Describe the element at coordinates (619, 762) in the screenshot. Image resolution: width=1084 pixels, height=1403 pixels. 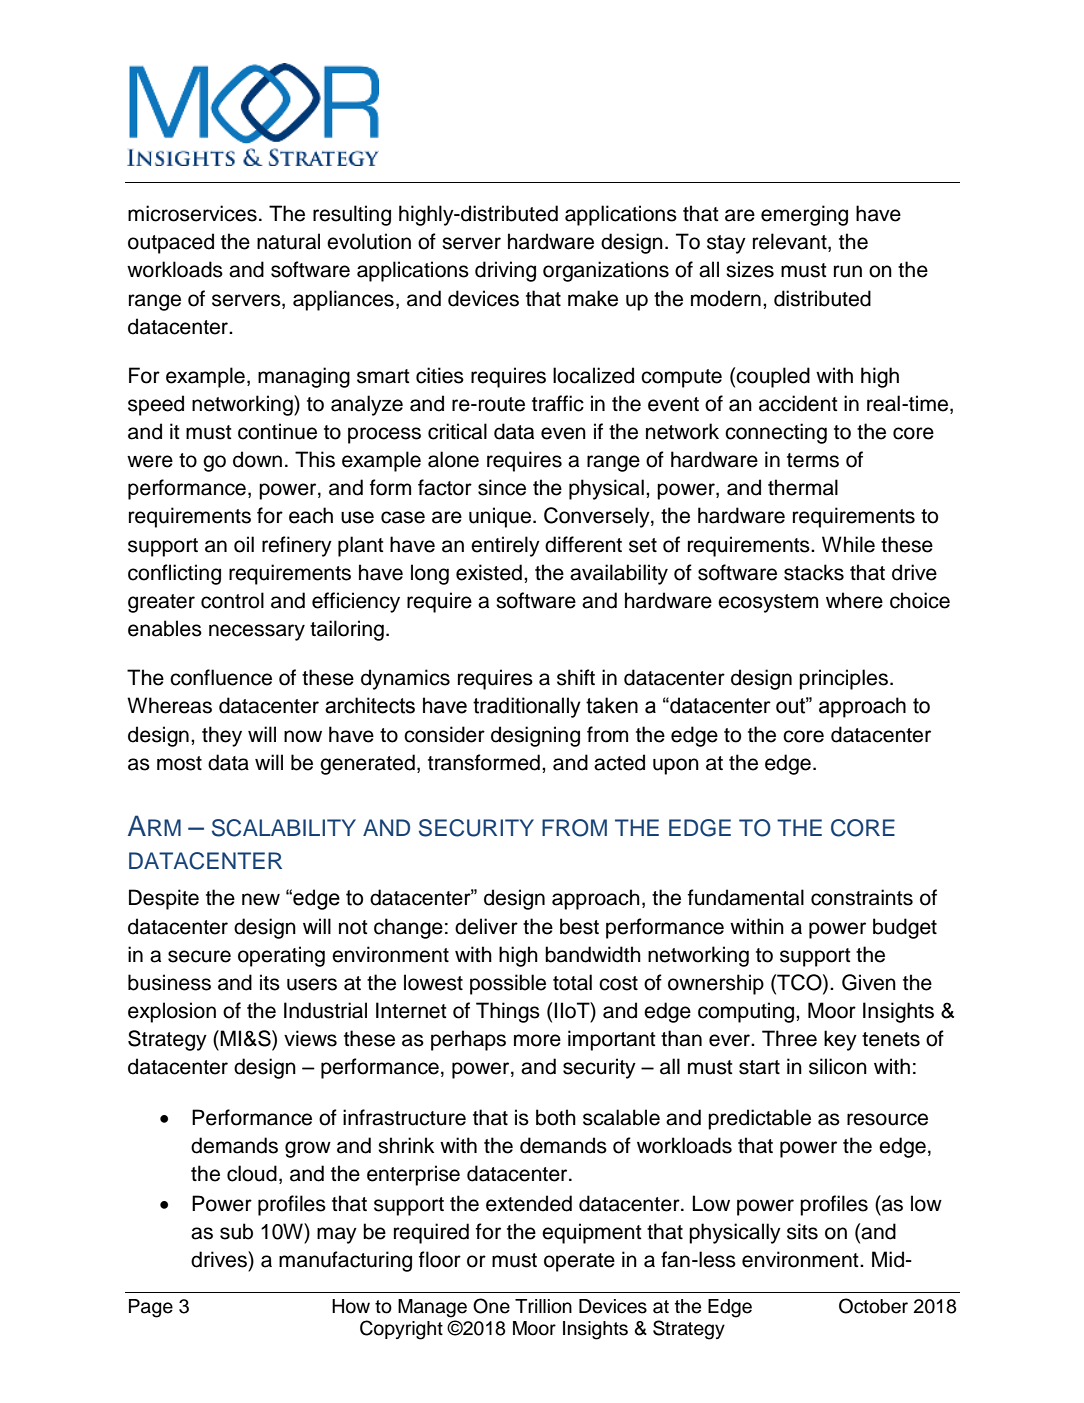
I see `acted` at that location.
